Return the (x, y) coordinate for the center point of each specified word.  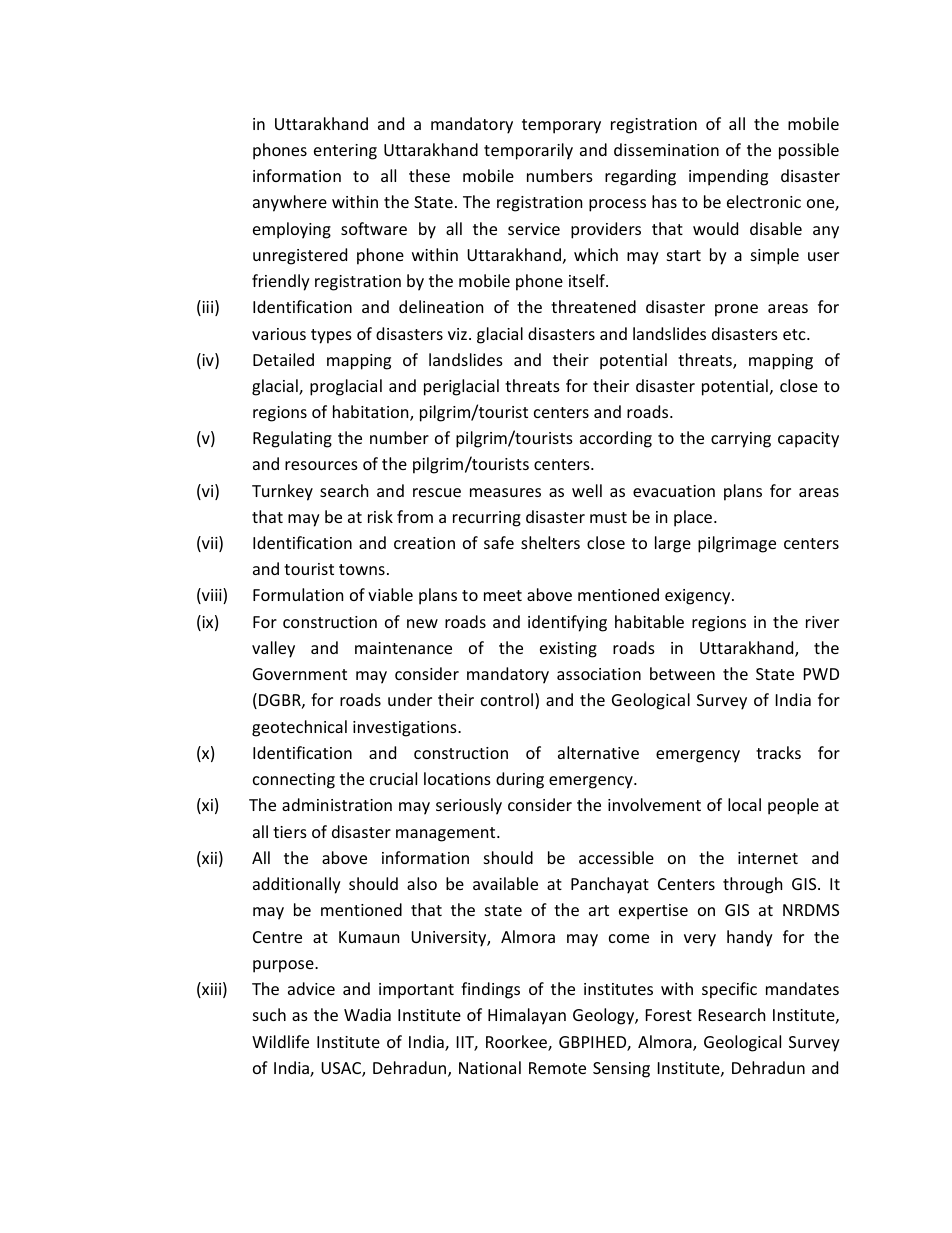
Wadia (367, 1014)
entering (345, 152)
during (520, 780)
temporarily (528, 151)
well (587, 490)
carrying (741, 440)
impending (728, 177)
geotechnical (299, 728)
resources (321, 465)
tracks (778, 752)
